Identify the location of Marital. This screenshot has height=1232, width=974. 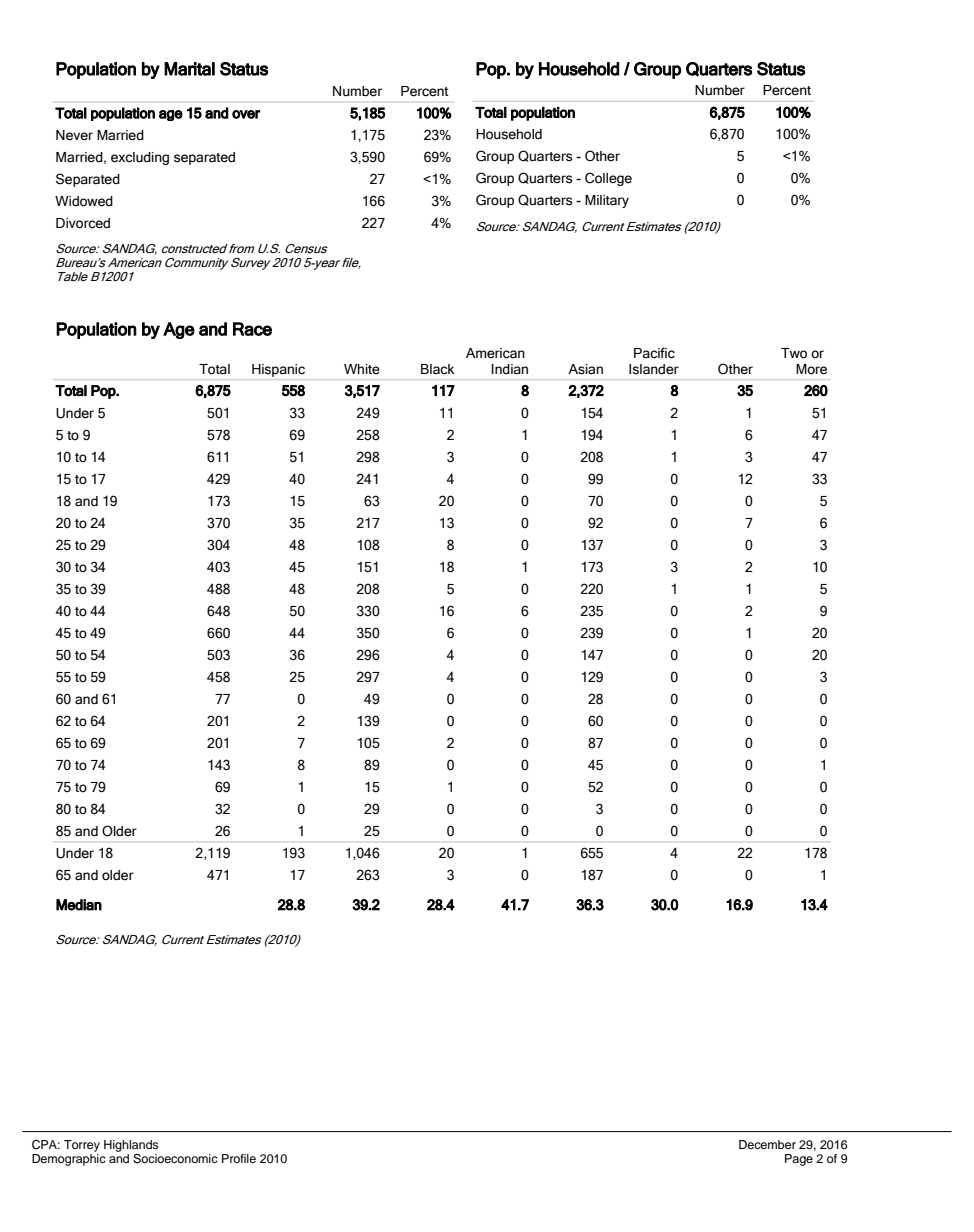
(189, 69).
